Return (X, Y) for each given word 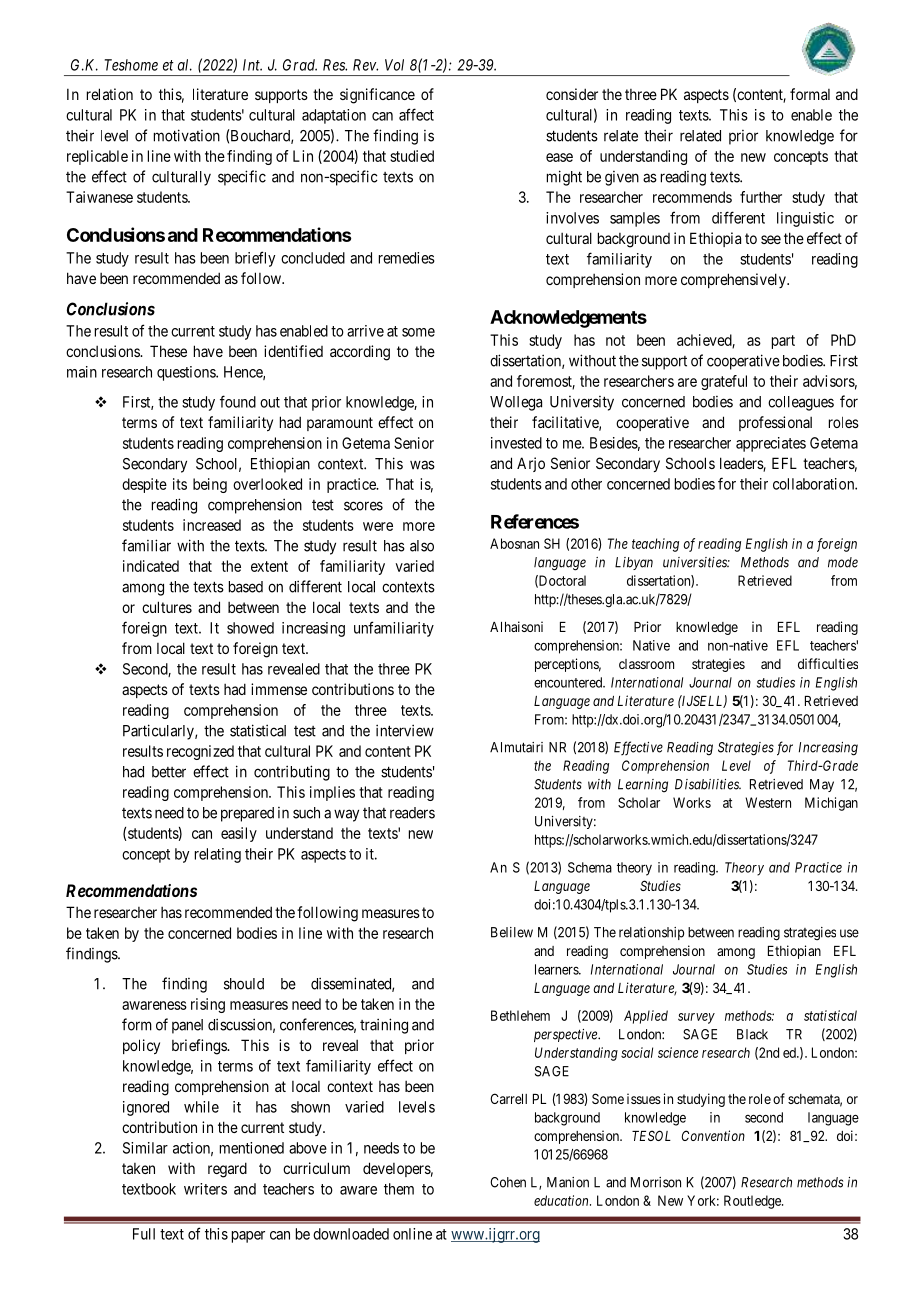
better (169, 772)
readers (412, 813)
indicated (151, 566)
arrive (365, 331)
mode (843, 562)
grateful (724, 382)
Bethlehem (520, 1015)
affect (416, 114)
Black (752, 1034)
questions (187, 373)
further (761, 197)
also (422, 546)
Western (768, 802)
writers (205, 1189)
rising (208, 1005)
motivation (187, 135)
